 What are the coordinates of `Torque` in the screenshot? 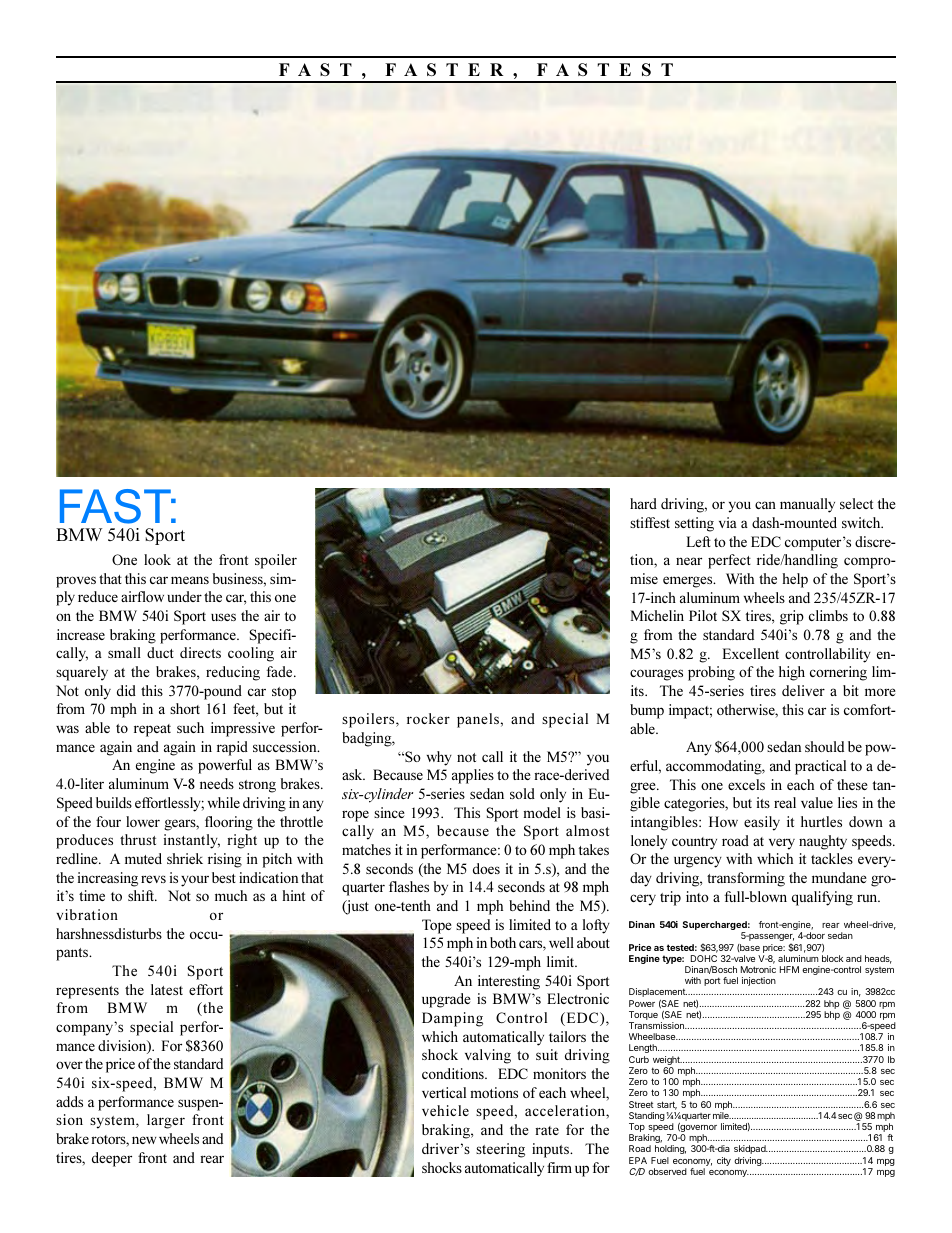 It's located at (643, 1017).
